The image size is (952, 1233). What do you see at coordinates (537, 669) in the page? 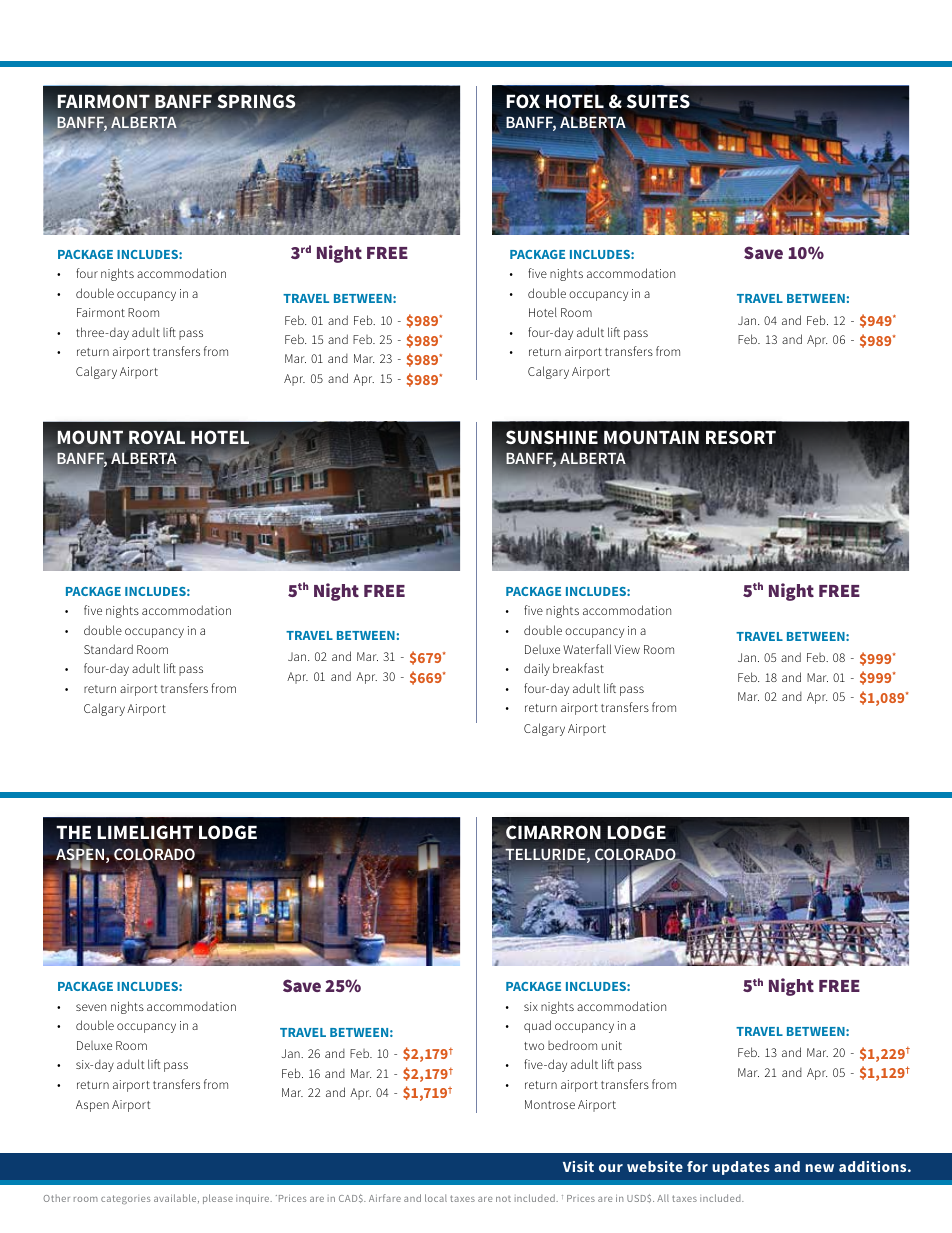
I see `daily` at bounding box center [537, 669].
